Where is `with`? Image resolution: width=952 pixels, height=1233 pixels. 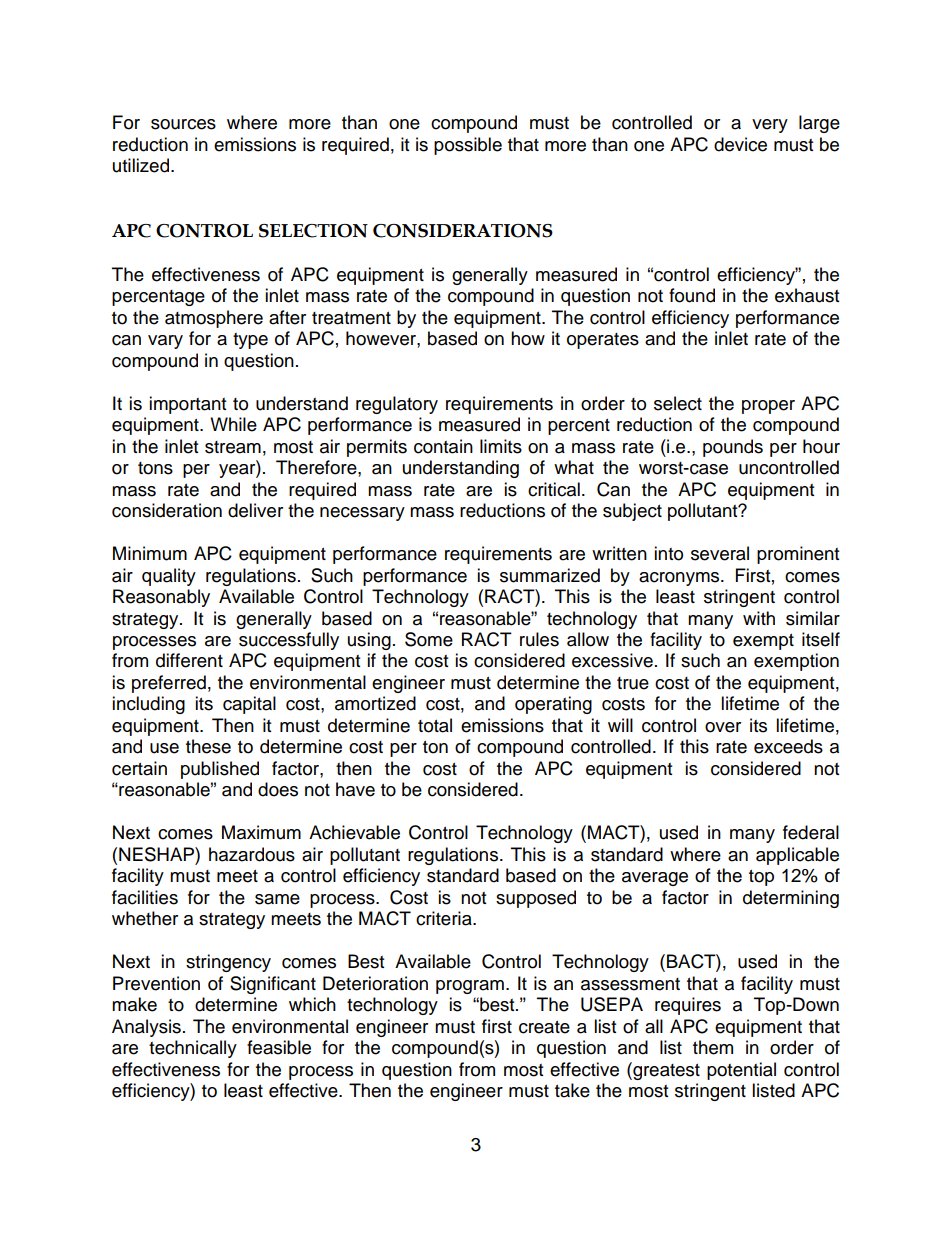 with is located at coordinates (759, 618).
